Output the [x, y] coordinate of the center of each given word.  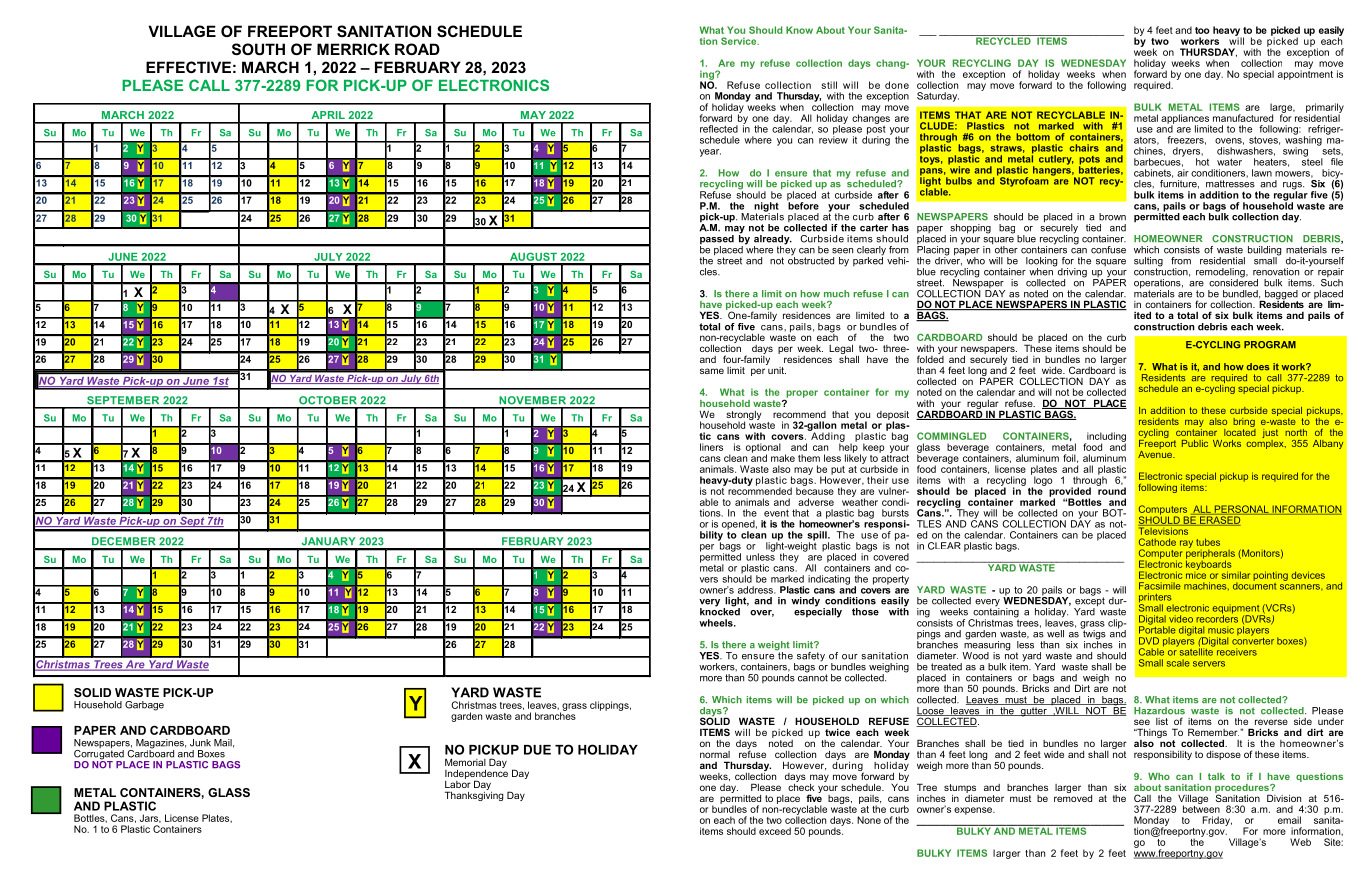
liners [711, 447]
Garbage [144, 706]
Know [799, 30]
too [1202, 30]
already [773, 241]
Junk [200, 743]
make [783, 458]
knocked [720, 611]
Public [1195, 443]
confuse [1108, 250]
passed [717, 241]
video [1181, 619]
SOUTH [258, 49]
